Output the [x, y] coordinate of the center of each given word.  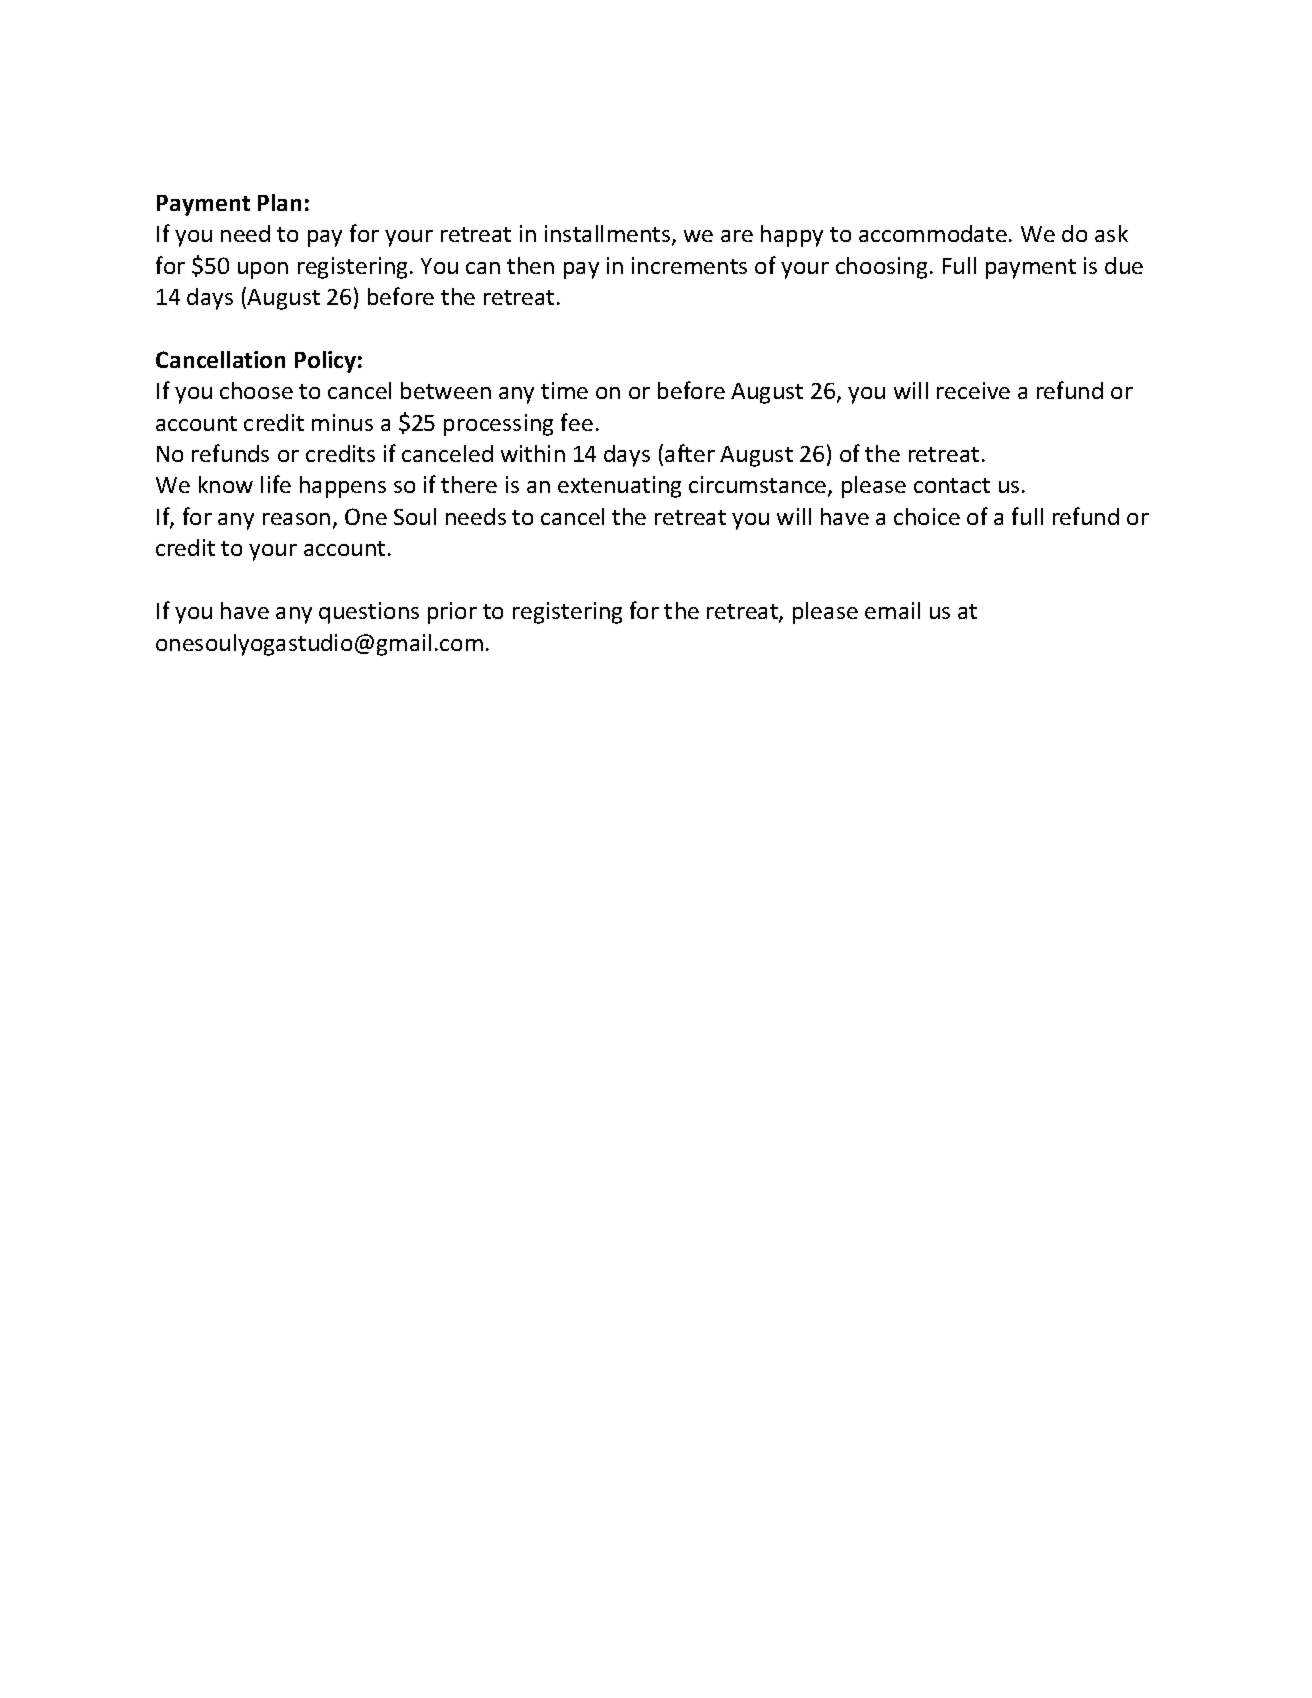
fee [577, 422]
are [737, 236]
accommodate [933, 233]
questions [369, 613]
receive [973, 390]
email [892, 610]
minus [342, 422]
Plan [279, 202]
